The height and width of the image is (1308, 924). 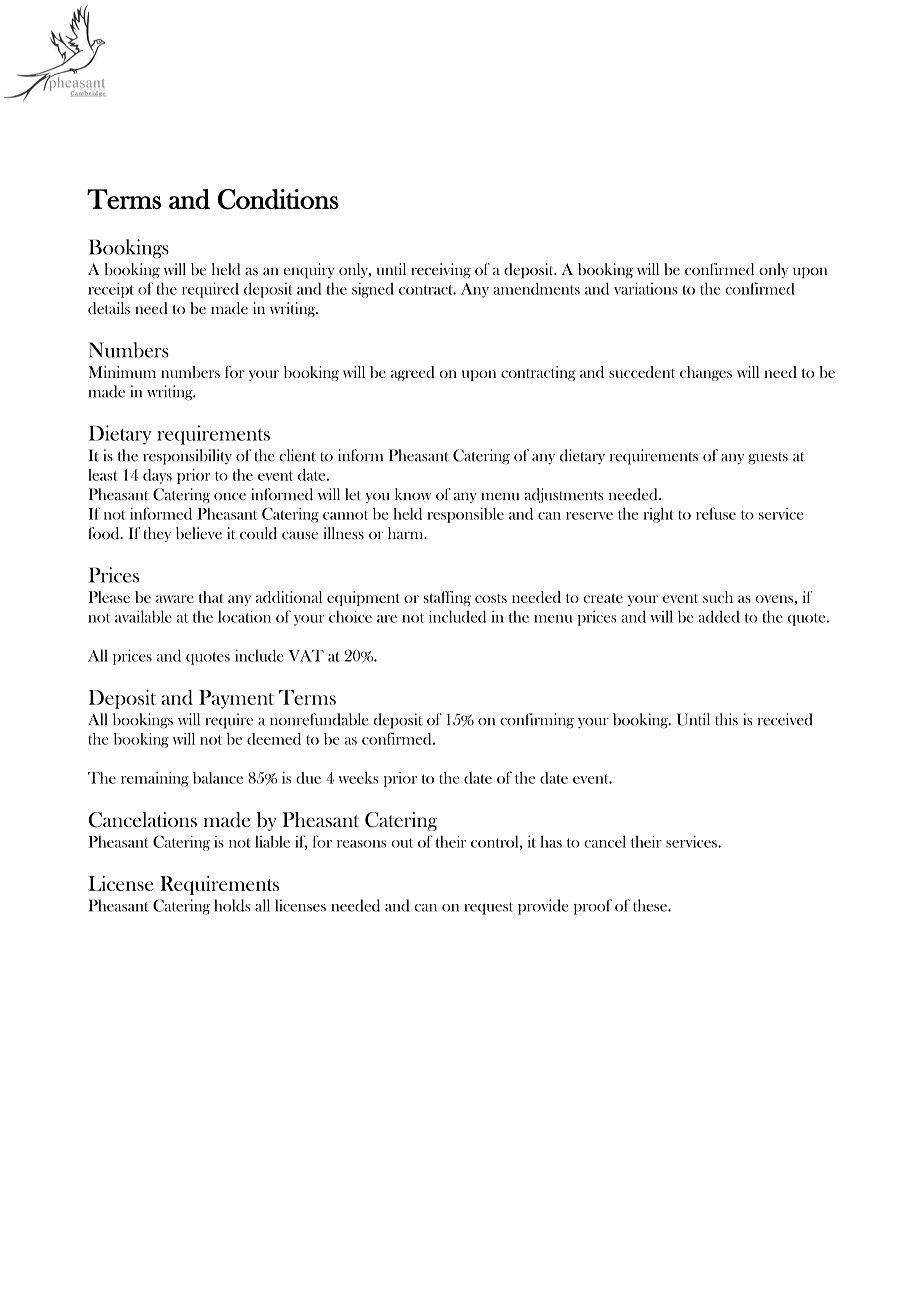 I want to click on these, so click(x=651, y=905).
